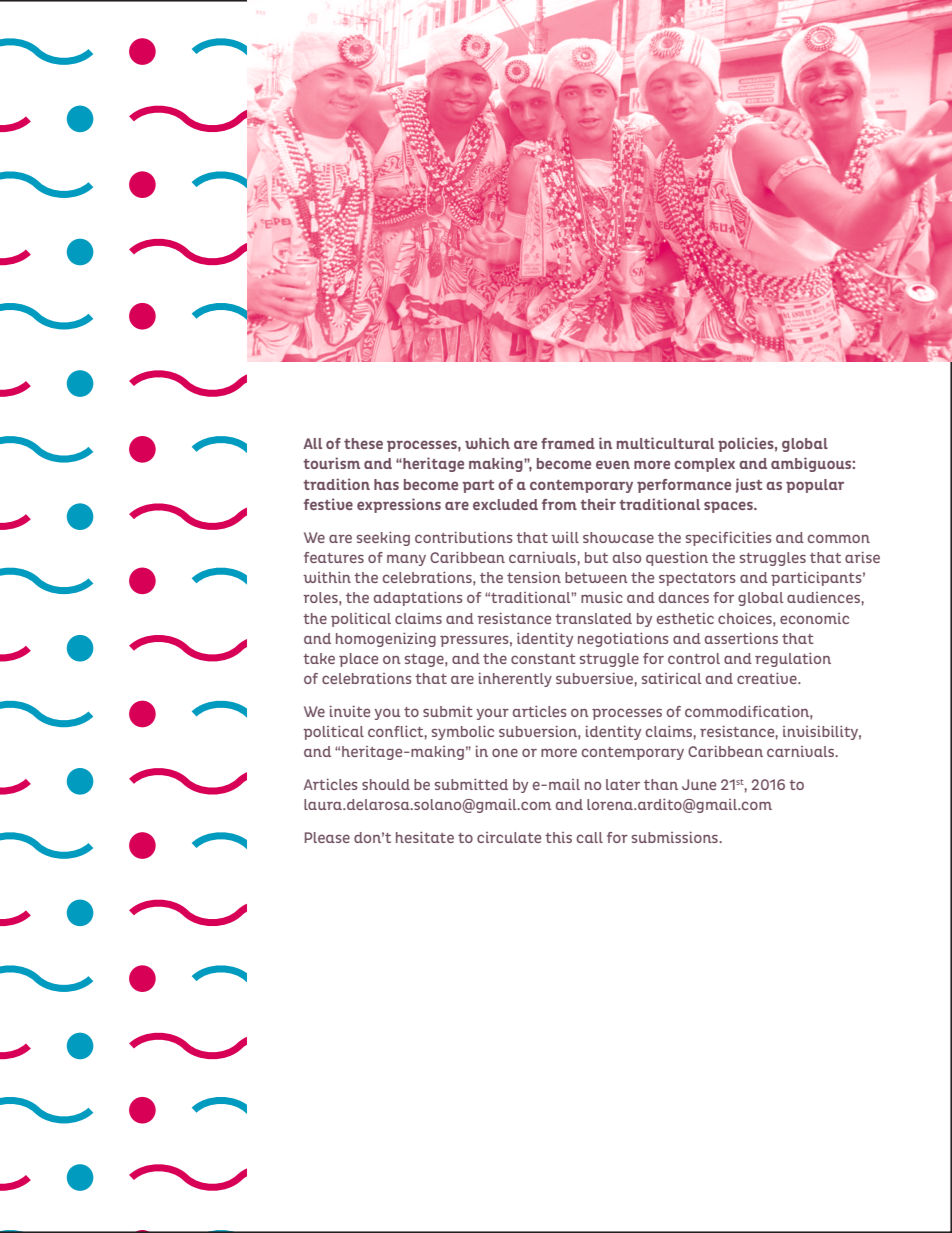  I want to click on hesitate, so click(425, 837).
